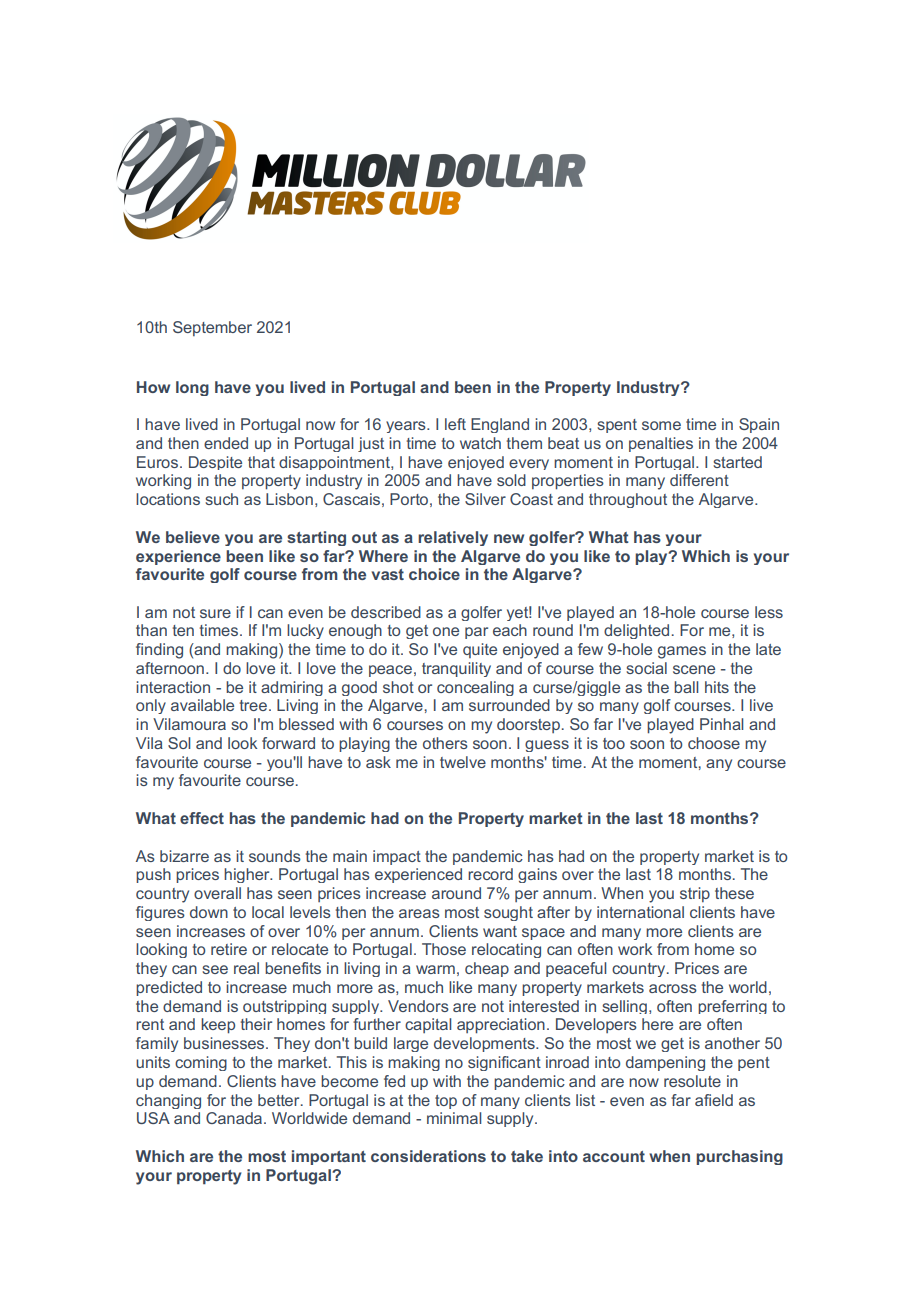  I want to click on these, so click(734, 893).
